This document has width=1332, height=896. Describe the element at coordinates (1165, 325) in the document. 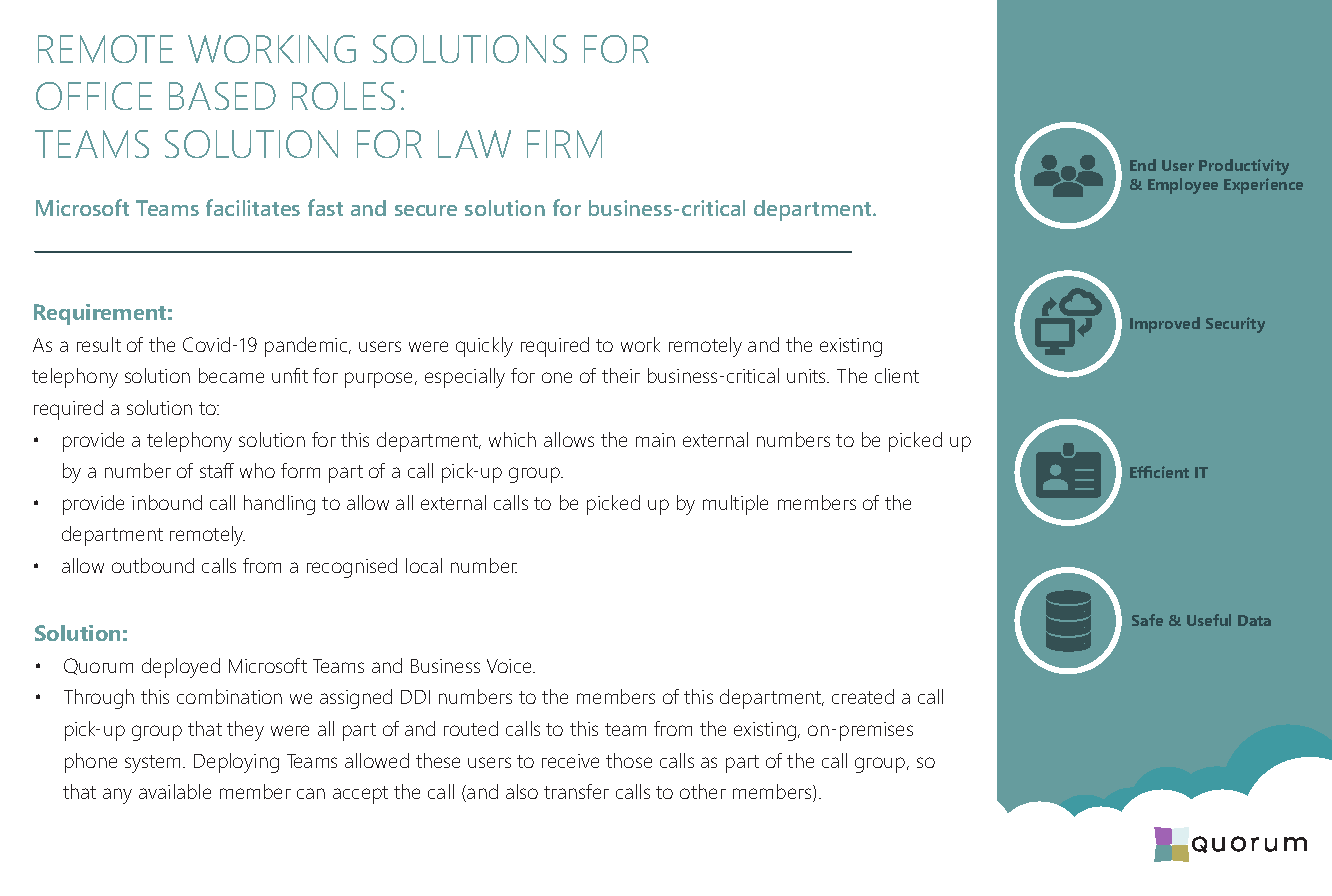

I see `Improved` at that location.
